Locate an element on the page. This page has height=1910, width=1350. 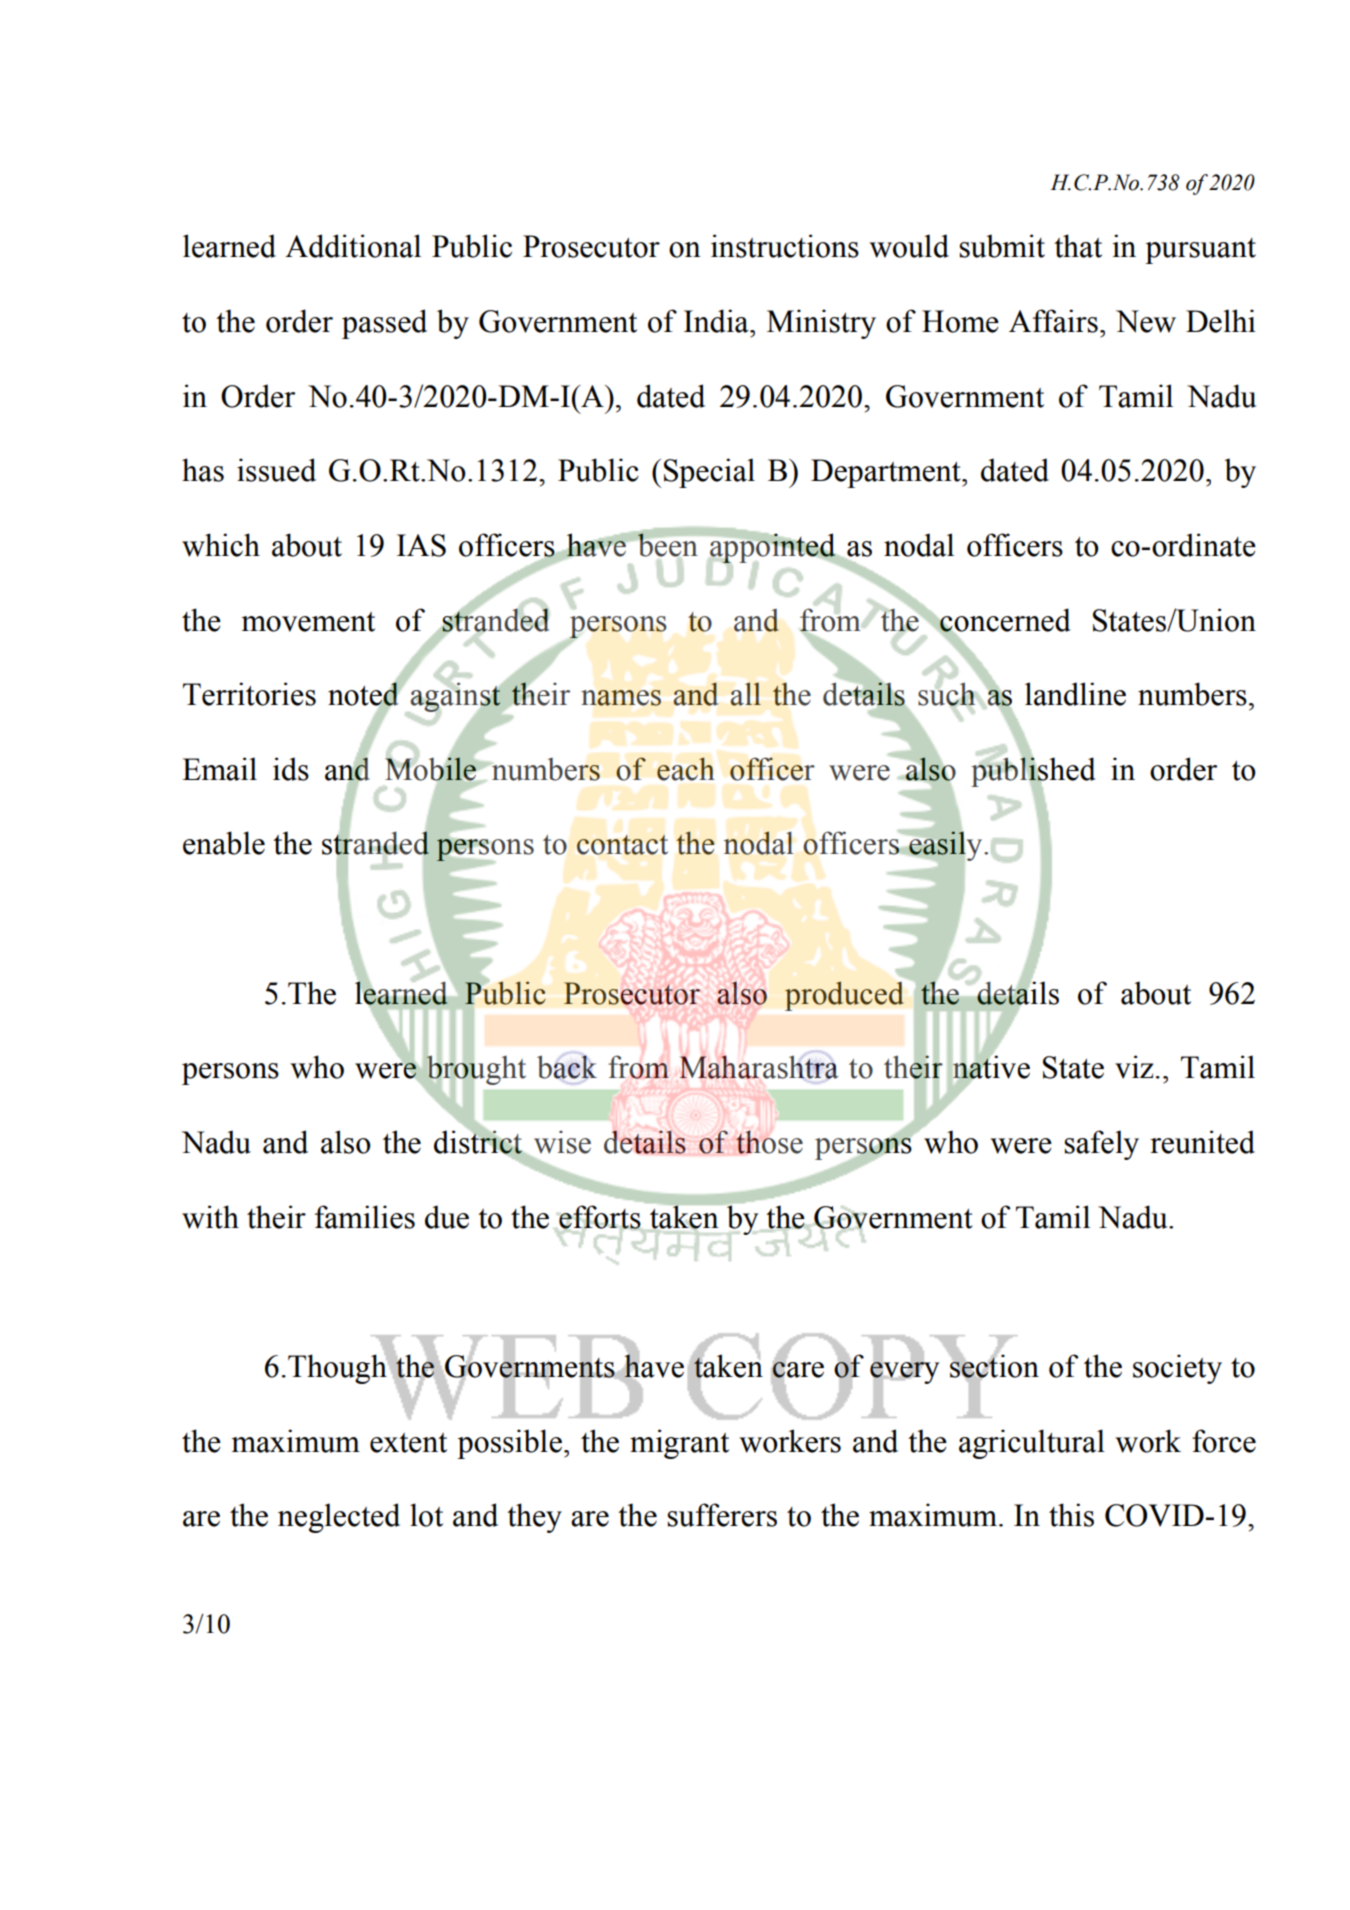
each is located at coordinates (686, 769).
